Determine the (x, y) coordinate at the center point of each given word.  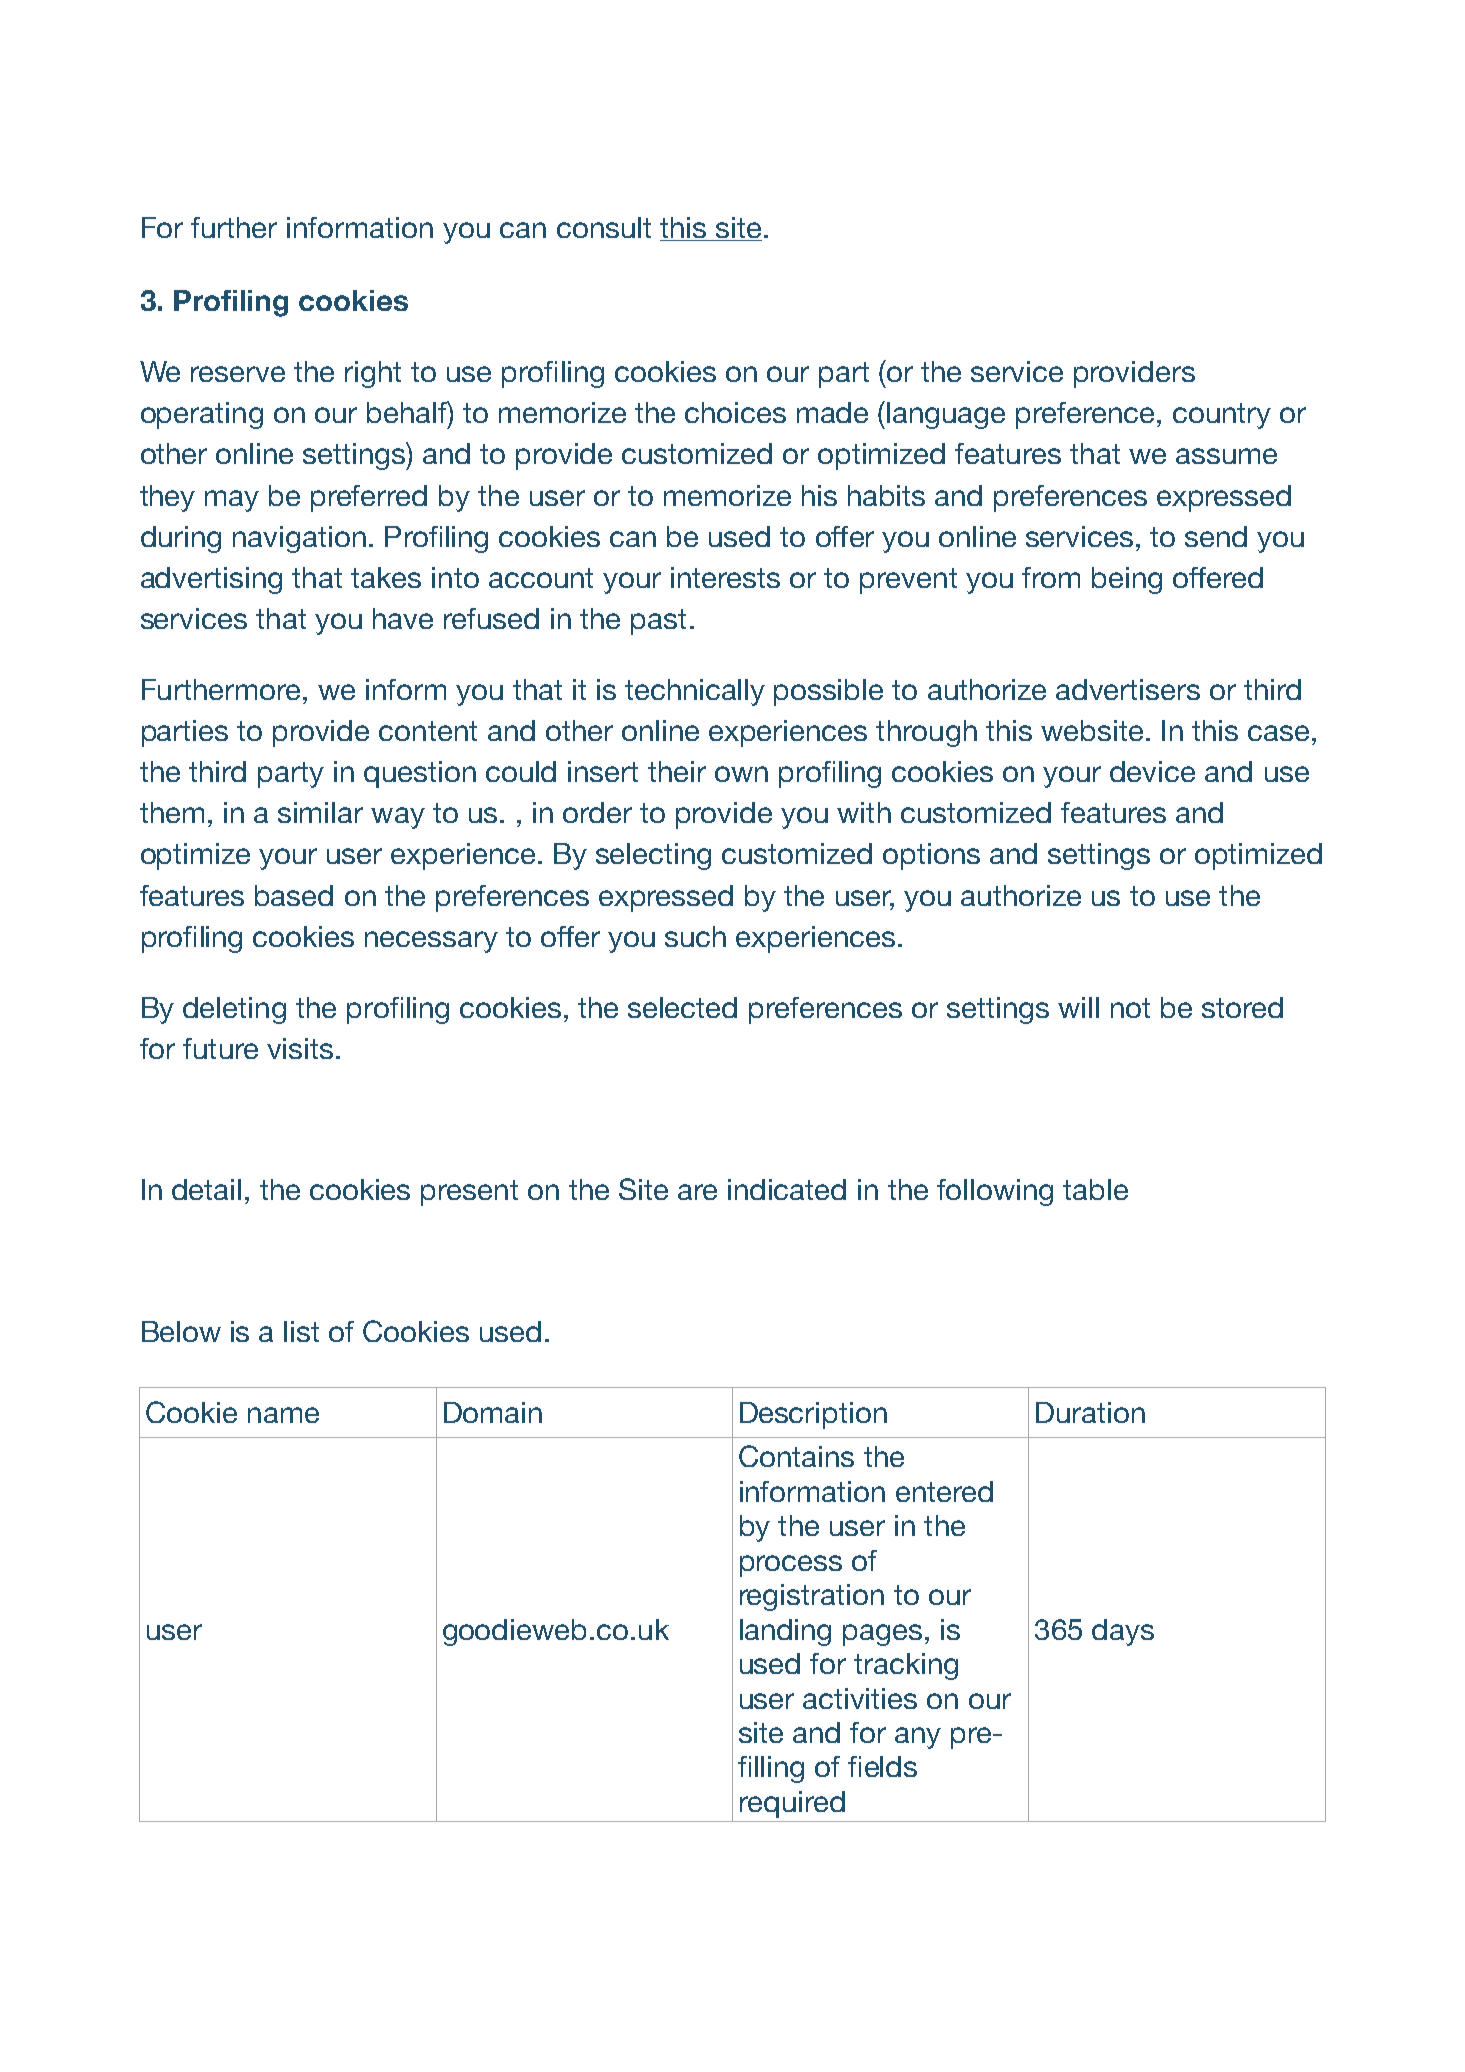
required (792, 1804)
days (1123, 1632)
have (403, 618)
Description (813, 1415)
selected (682, 1007)
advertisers (1128, 689)
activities (860, 1698)
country (1222, 416)
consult (604, 227)
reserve (238, 374)
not (1130, 1008)
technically (695, 692)
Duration (1090, 1412)
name (283, 1415)
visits (300, 1048)
